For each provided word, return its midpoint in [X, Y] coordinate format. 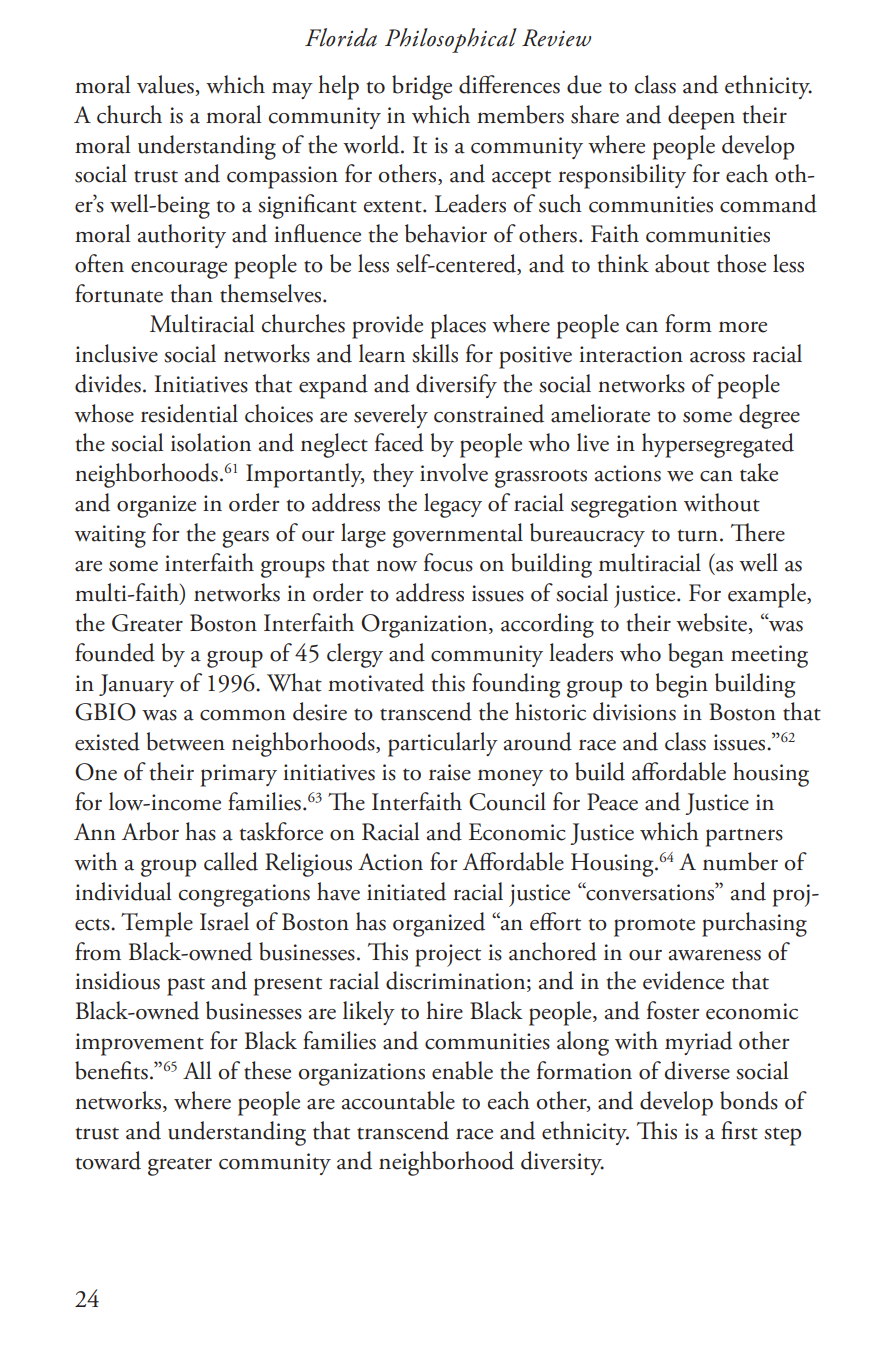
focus [448, 562]
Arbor [150, 831]
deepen [701, 117]
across [717, 357]
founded [115, 652]
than [191, 293]
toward [108, 1160]
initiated [406, 891]
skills [435, 353]
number [740, 861]
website [713, 623]
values [166, 85]
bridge [422, 87]
